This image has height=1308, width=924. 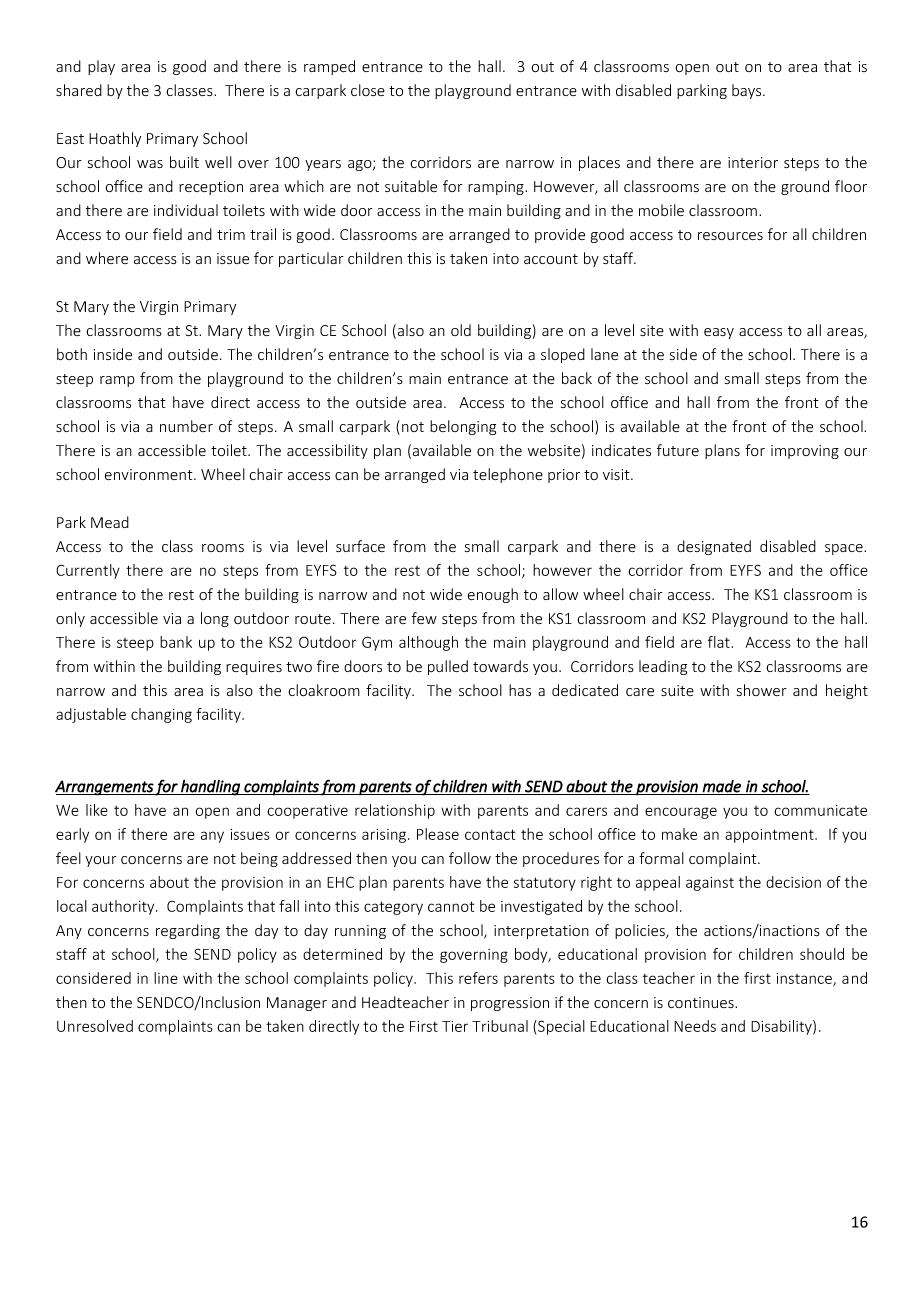 I want to click on refers, so click(x=478, y=978).
